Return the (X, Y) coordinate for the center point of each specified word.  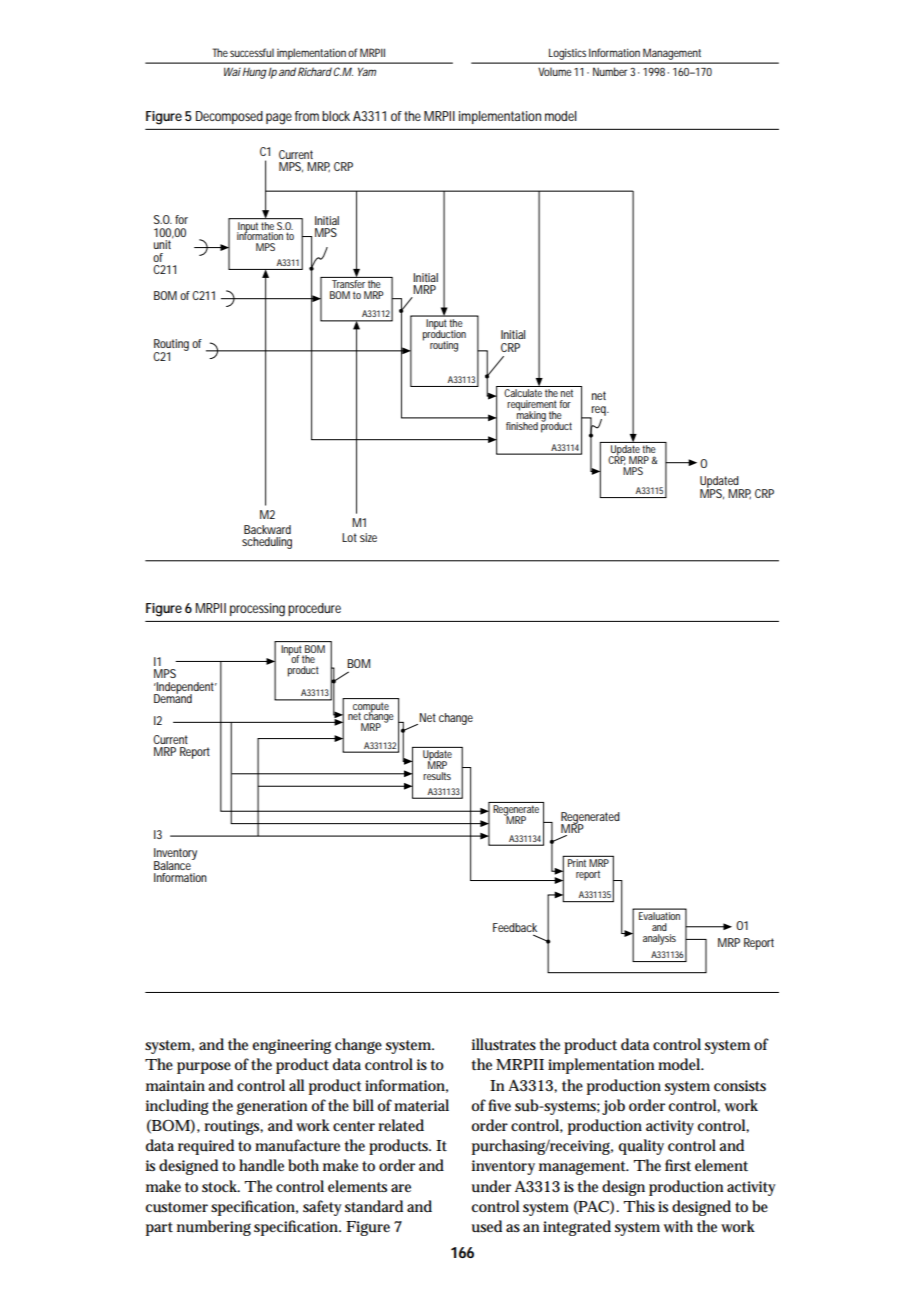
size (368, 537)
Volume (555, 71)
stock (221, 1186)
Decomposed (229, 117)
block (336, 116)
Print (577, 863)
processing (257, 610)
